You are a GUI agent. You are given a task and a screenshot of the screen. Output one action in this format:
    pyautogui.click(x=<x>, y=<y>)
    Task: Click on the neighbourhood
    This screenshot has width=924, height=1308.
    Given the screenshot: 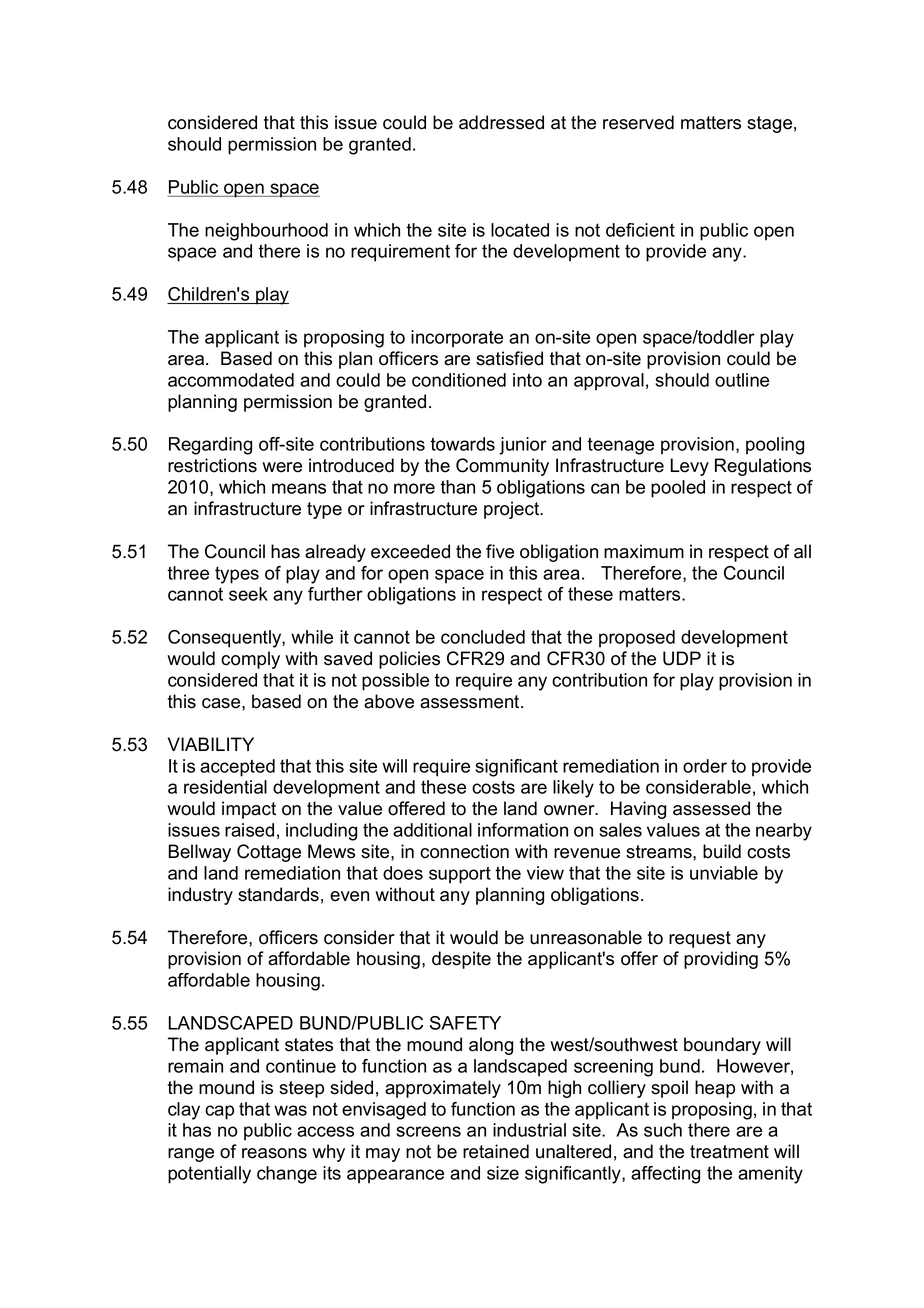 What is the action you would take?
    pyautogui.click(x=266, y=232)
